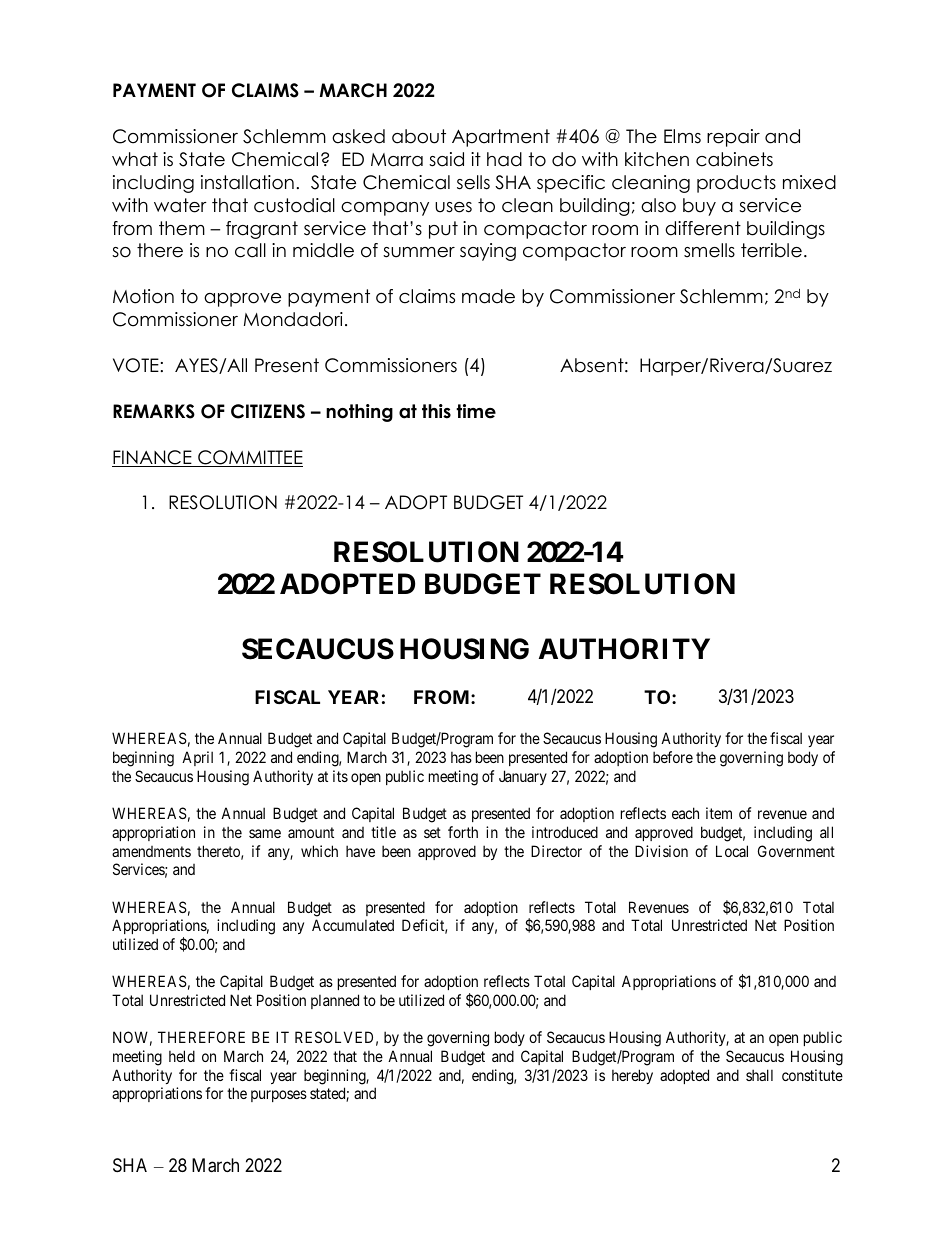 This screenshot has width=952, height=1233. What do you see at coordinates (249, 458) in the screenshot?
I see `COMMITTEE` at bounding box center [249, 458].
